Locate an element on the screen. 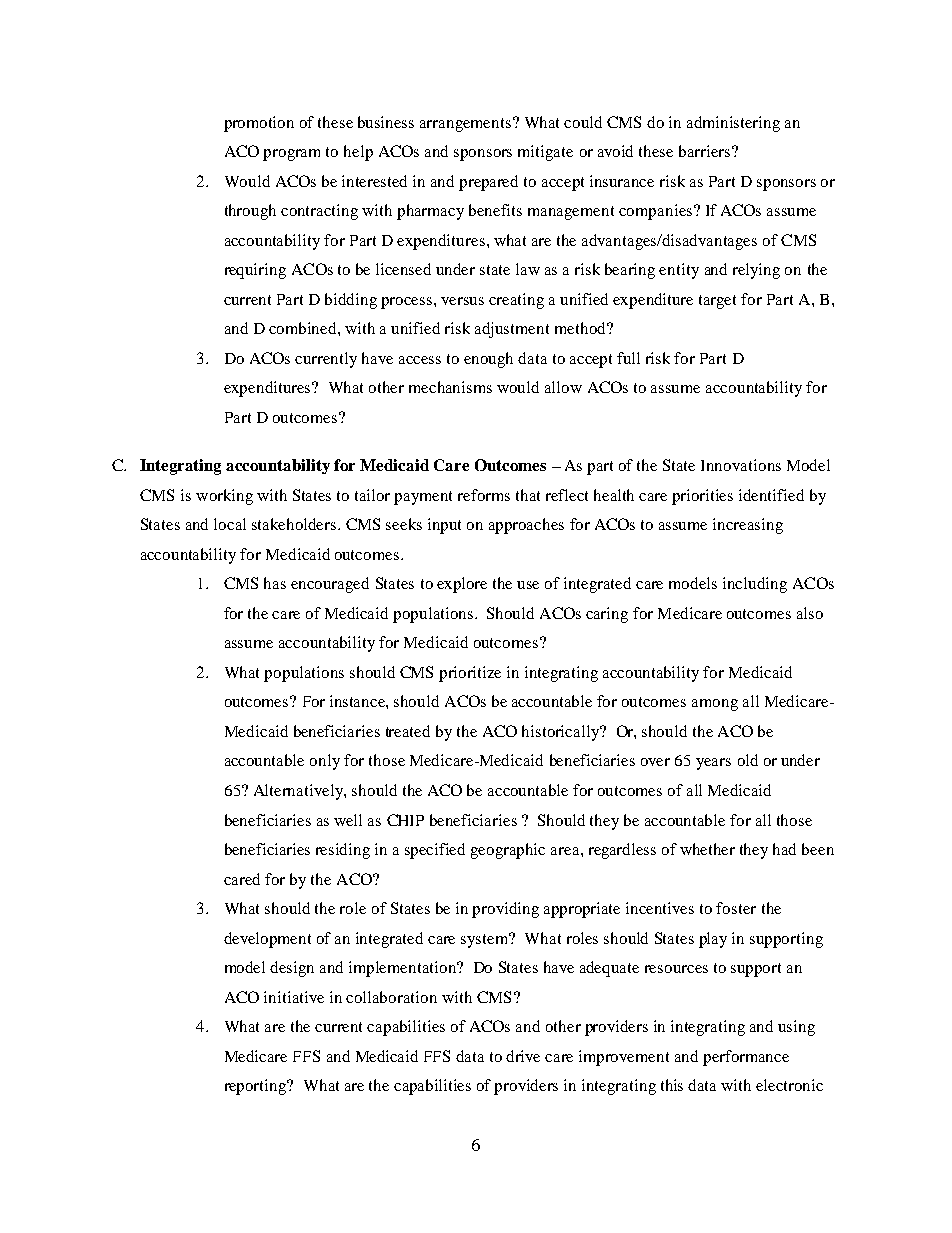  including is located at coordinates (755, 585).
